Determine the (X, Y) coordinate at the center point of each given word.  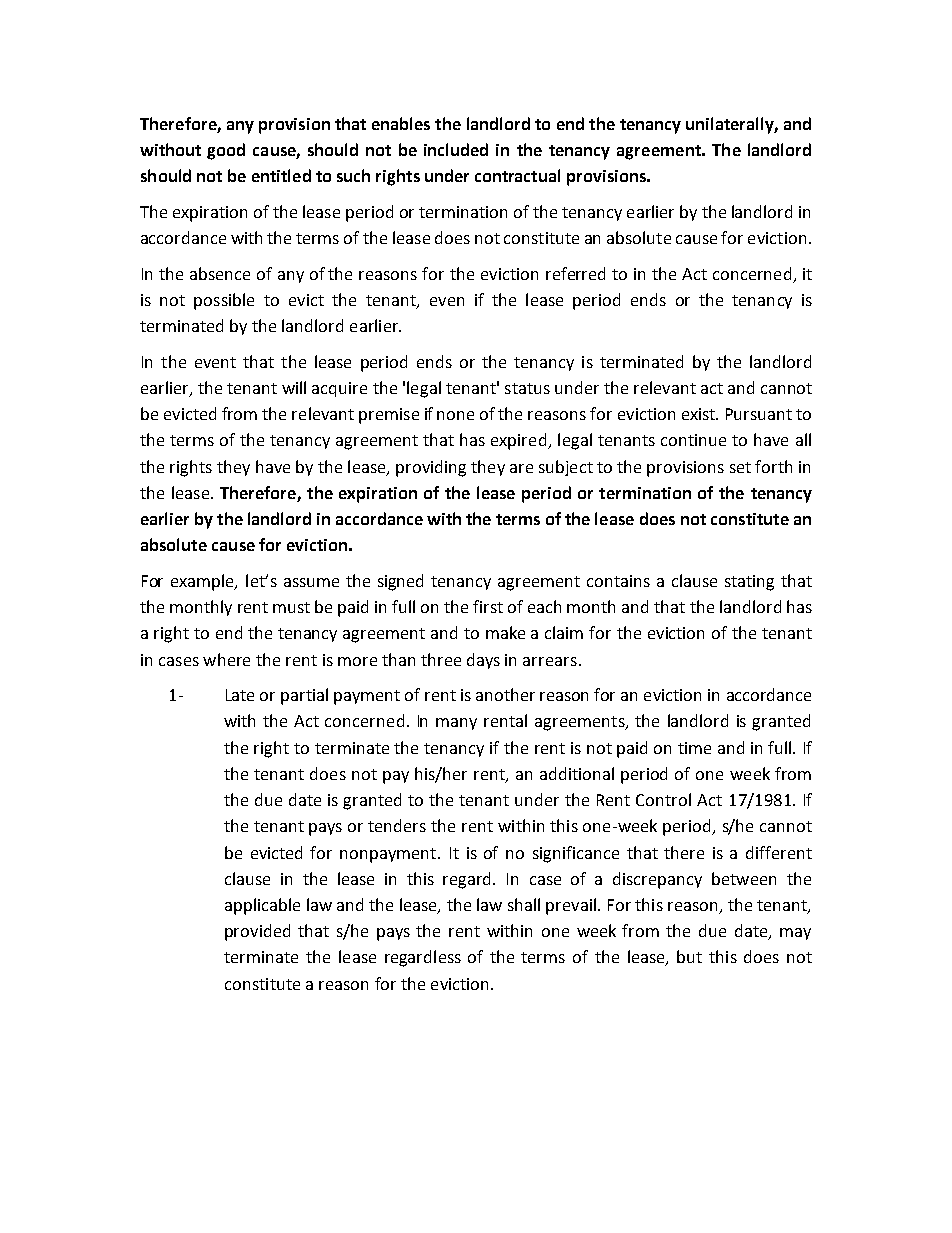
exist (699, 414)
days (483, 661)
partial (304, 696)
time (694, 748)
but (689, 956)
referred (575, 273)
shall (524, 904)
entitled (281, 175)
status (527, 388)
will (294, 387)
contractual (517, 175)
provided (257, 932)
